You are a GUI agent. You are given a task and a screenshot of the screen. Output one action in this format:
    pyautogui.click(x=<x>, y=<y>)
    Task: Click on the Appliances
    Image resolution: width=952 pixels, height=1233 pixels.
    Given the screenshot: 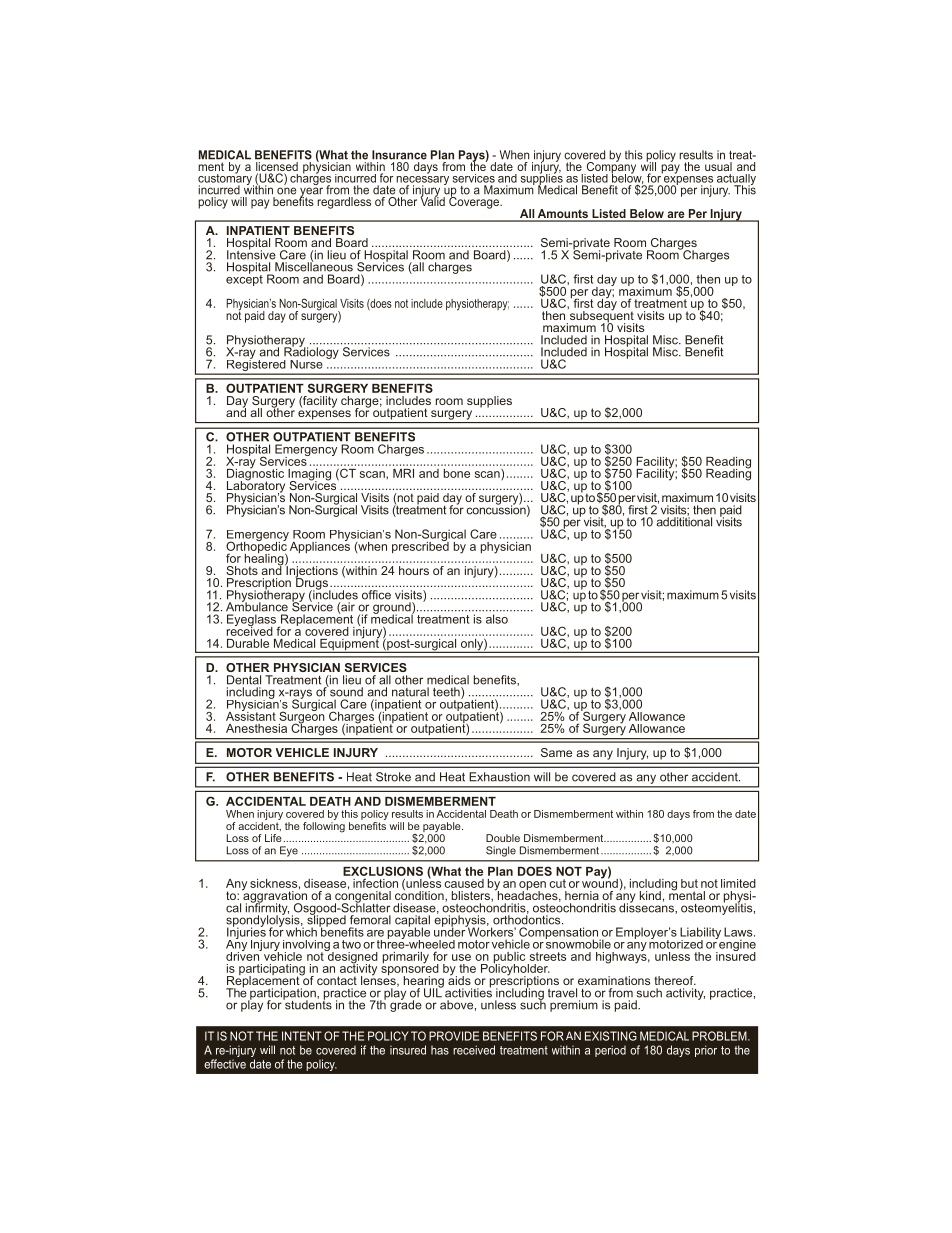 What is the action you would take?
    pyautogui.click(x=320, y=546)
